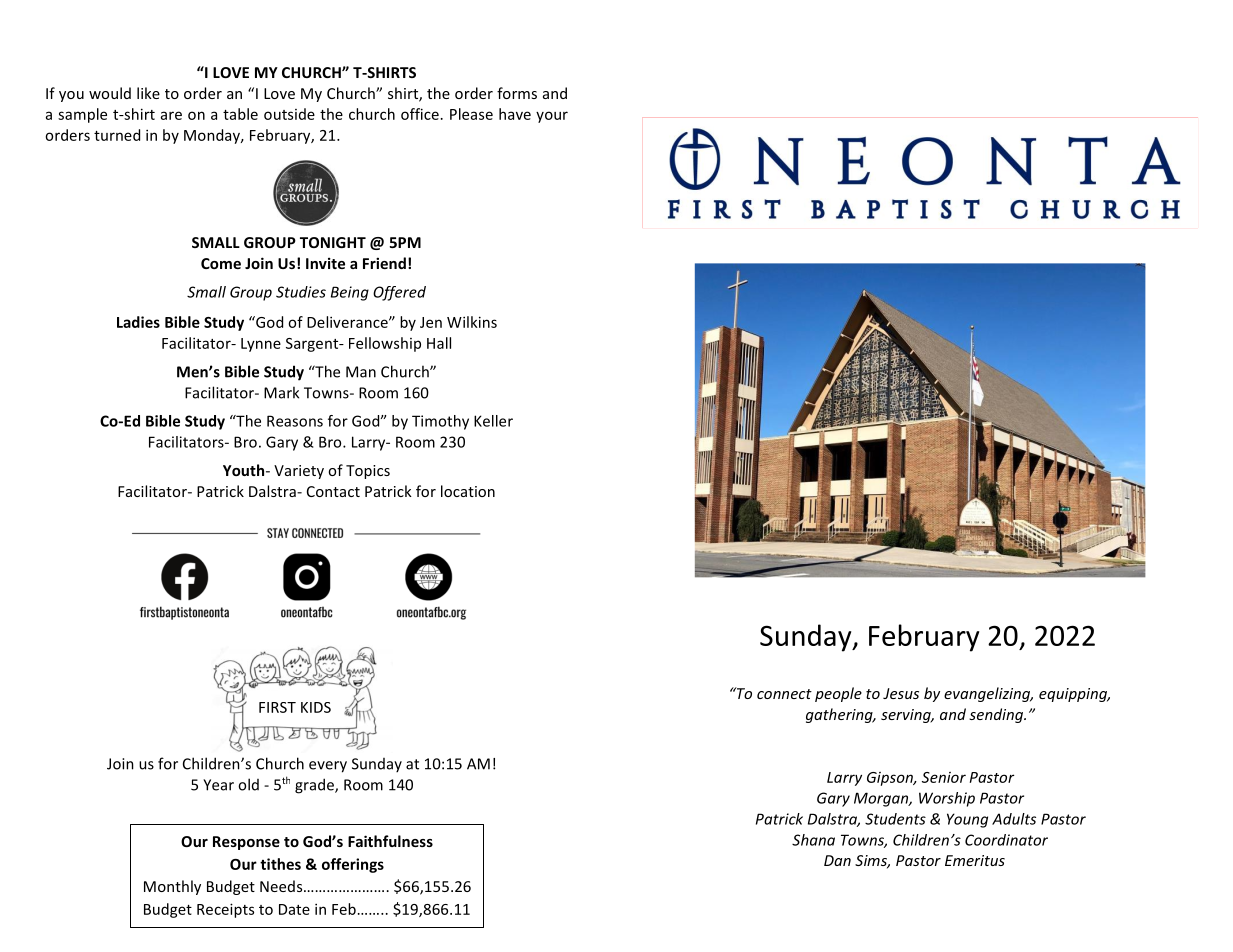  Describe the element at coordinates (172, 887) in the screenshot. I see `Monthly` at that location.
